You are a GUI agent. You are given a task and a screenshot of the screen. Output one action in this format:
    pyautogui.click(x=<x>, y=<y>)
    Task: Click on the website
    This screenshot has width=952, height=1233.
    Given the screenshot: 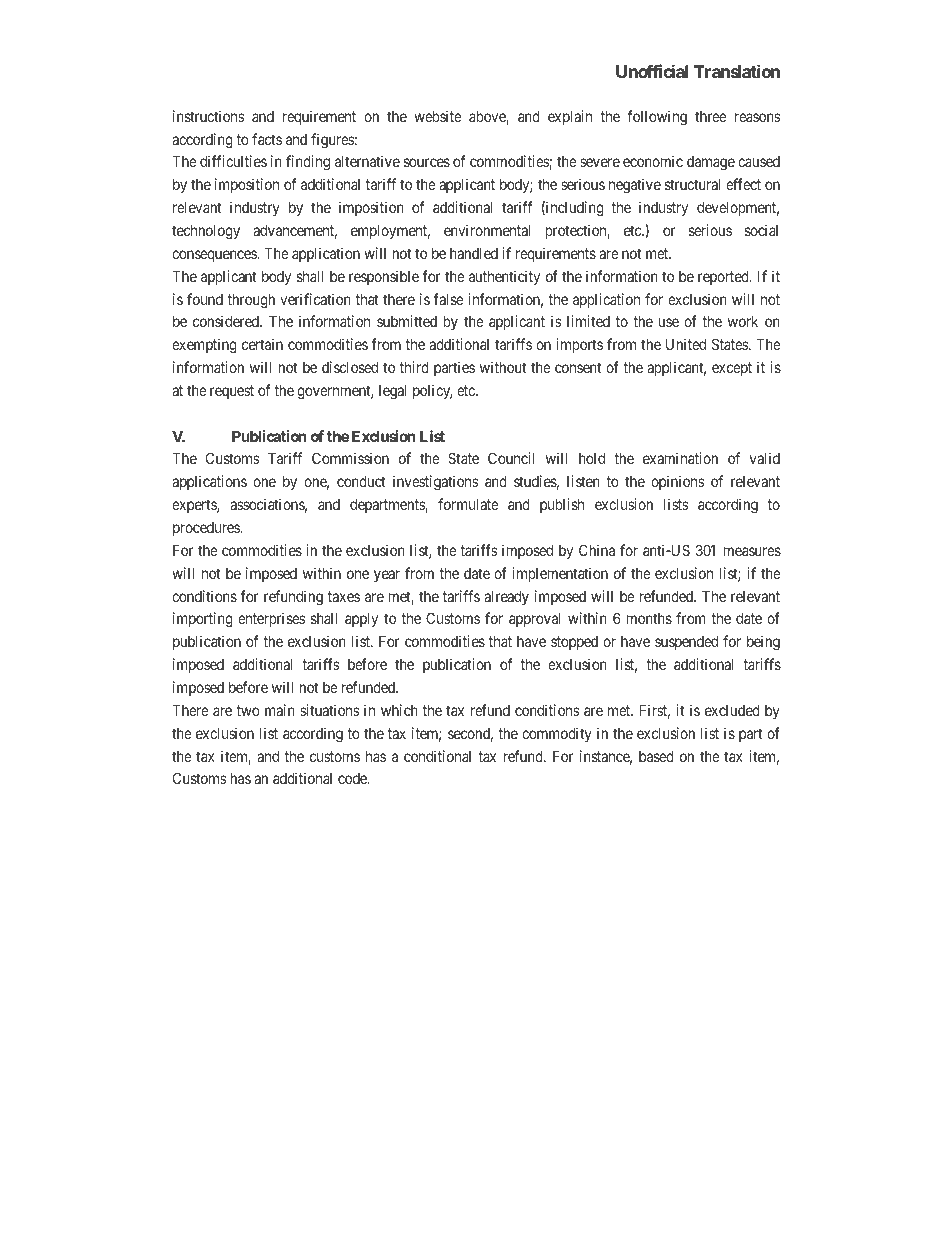 What is the action you would take?
    pyautogui.click(x=438, y=116)
